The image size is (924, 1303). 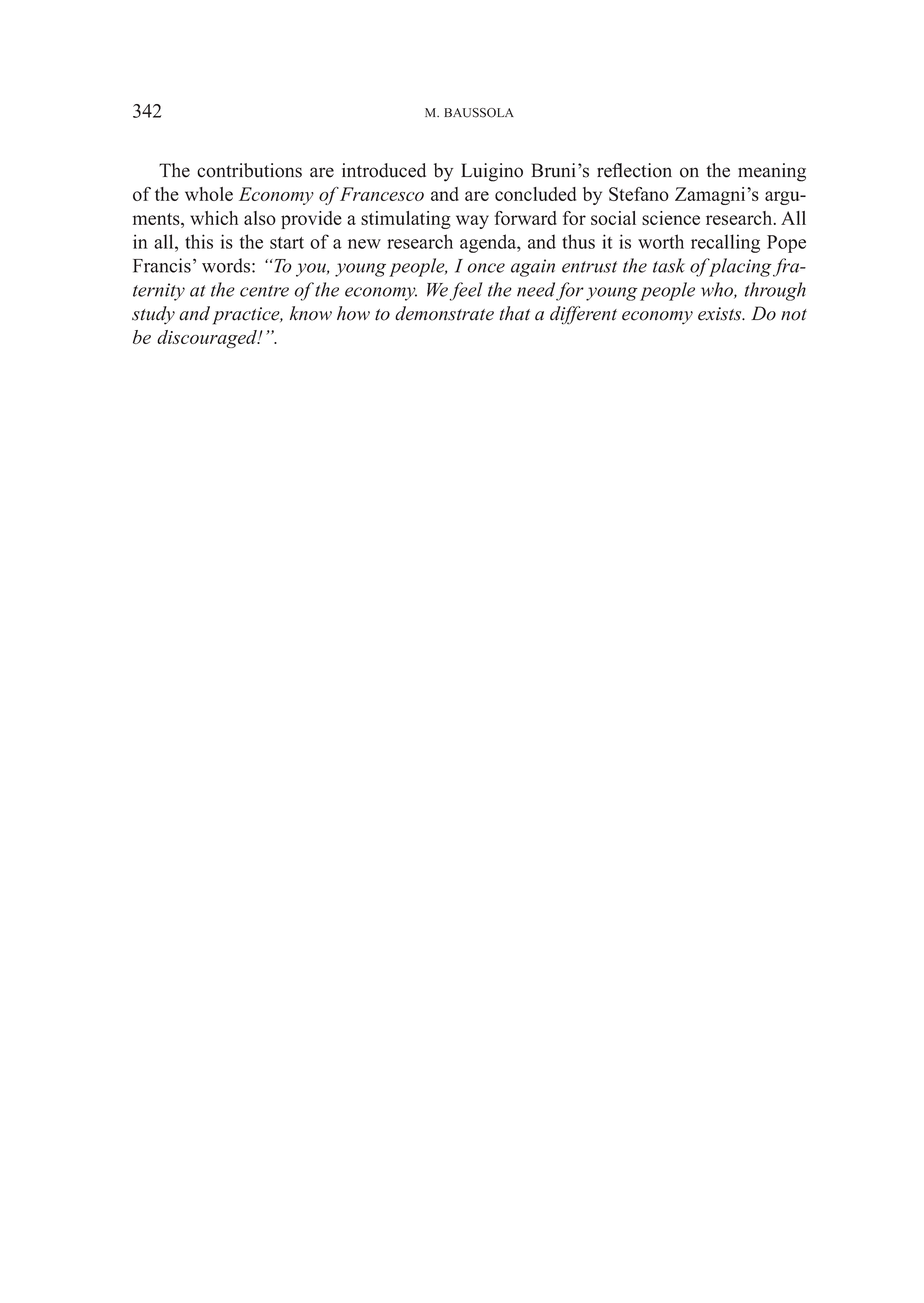 What do you see at coordinates (772, 172) in the screenshot?
I see `meaning` at bounding box center [772, 172].
